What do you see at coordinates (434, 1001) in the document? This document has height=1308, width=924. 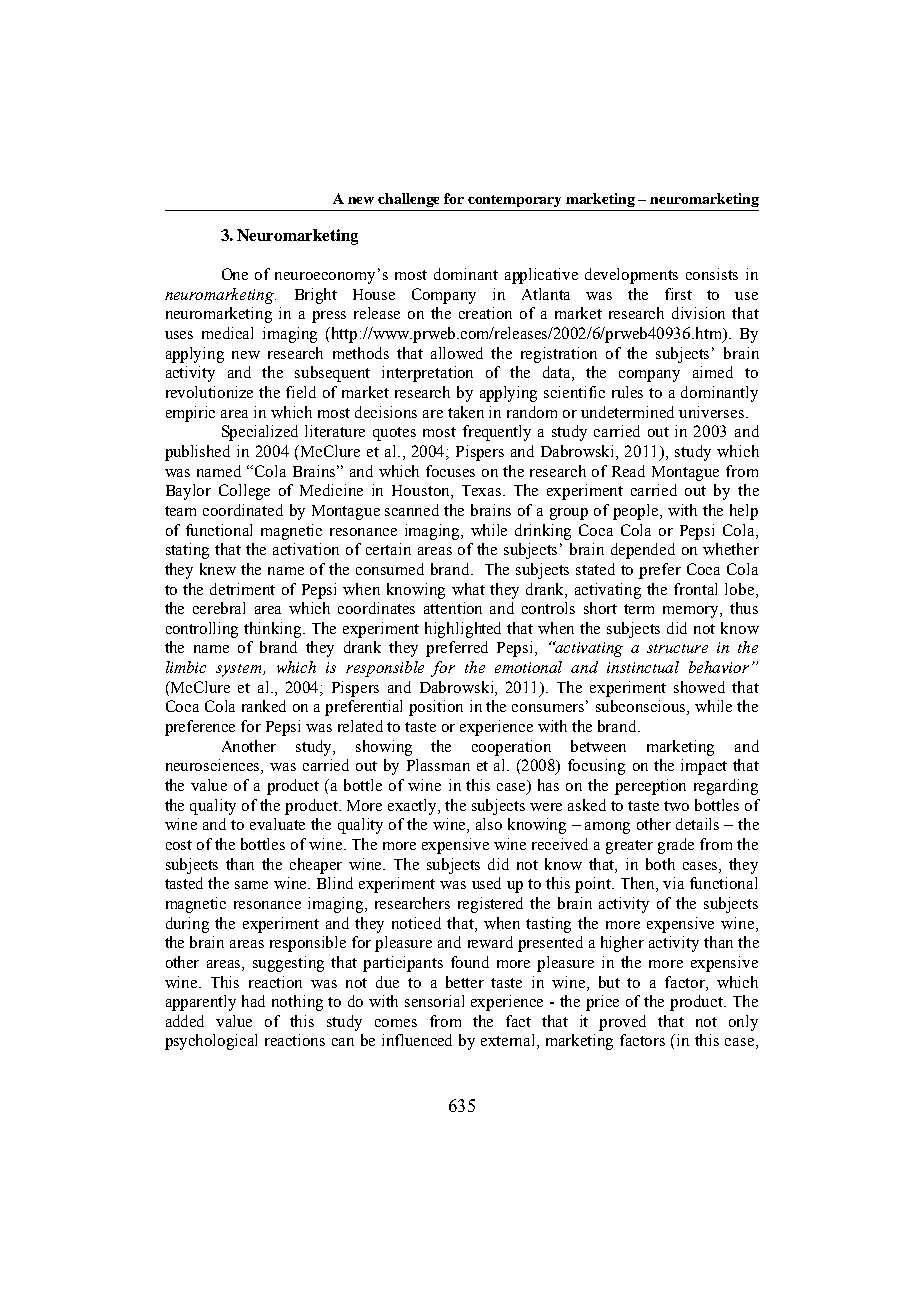 I see `sensorial` at bounding box center [434, 1001].
